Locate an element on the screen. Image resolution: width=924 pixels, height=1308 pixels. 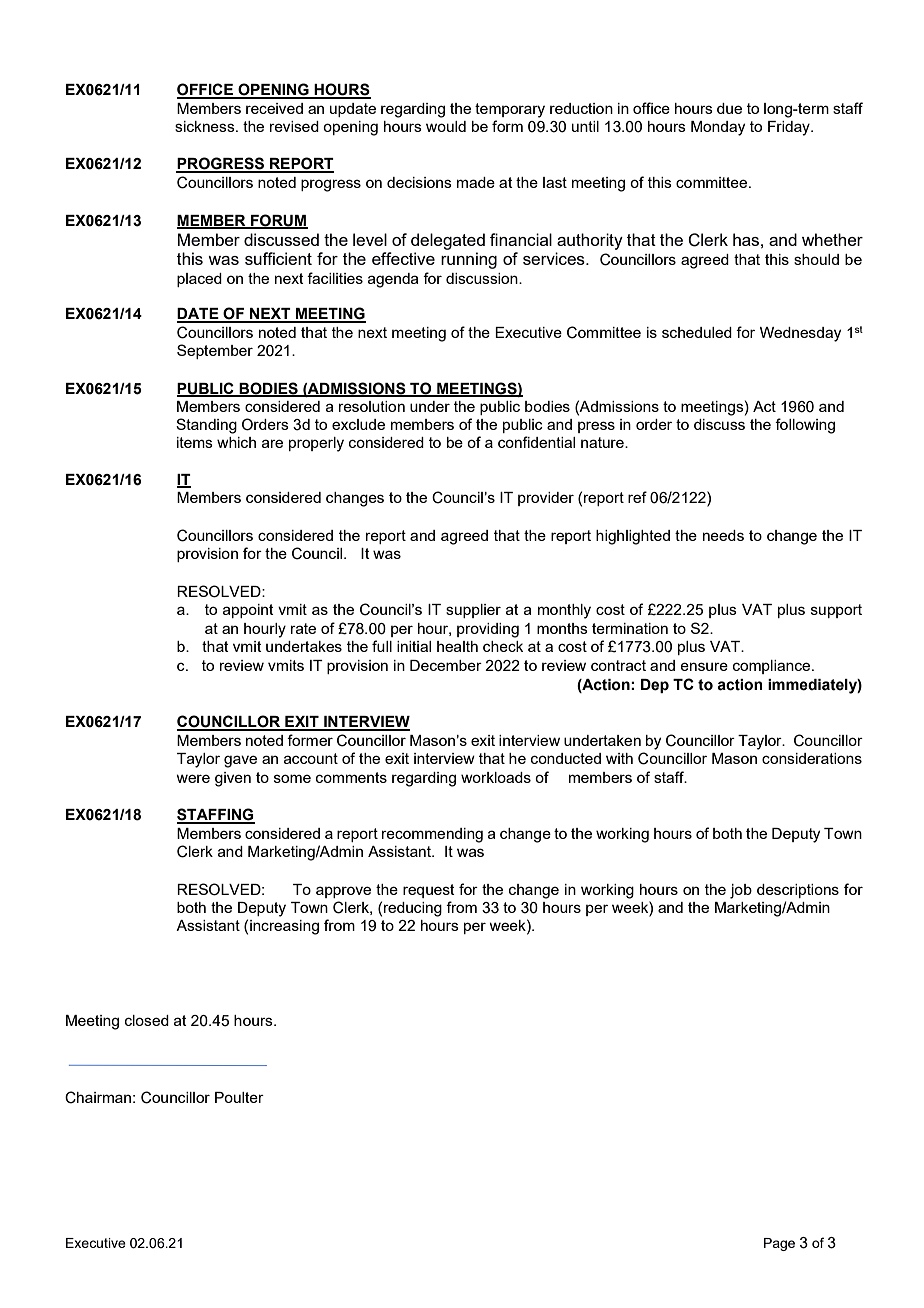
compliance is located at coordinates (773, 667).
